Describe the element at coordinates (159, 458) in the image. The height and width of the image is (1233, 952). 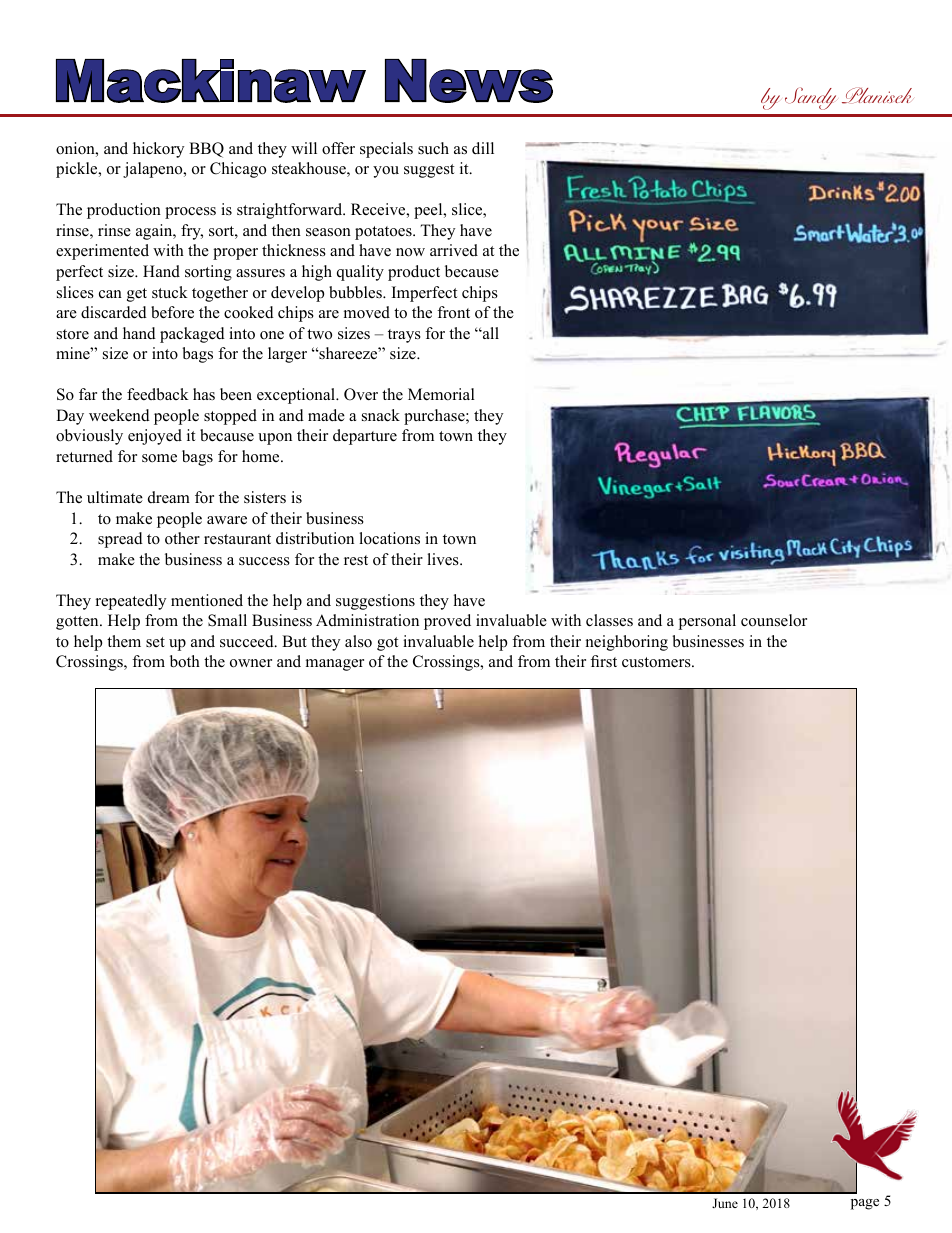
I see `some` at that location.
